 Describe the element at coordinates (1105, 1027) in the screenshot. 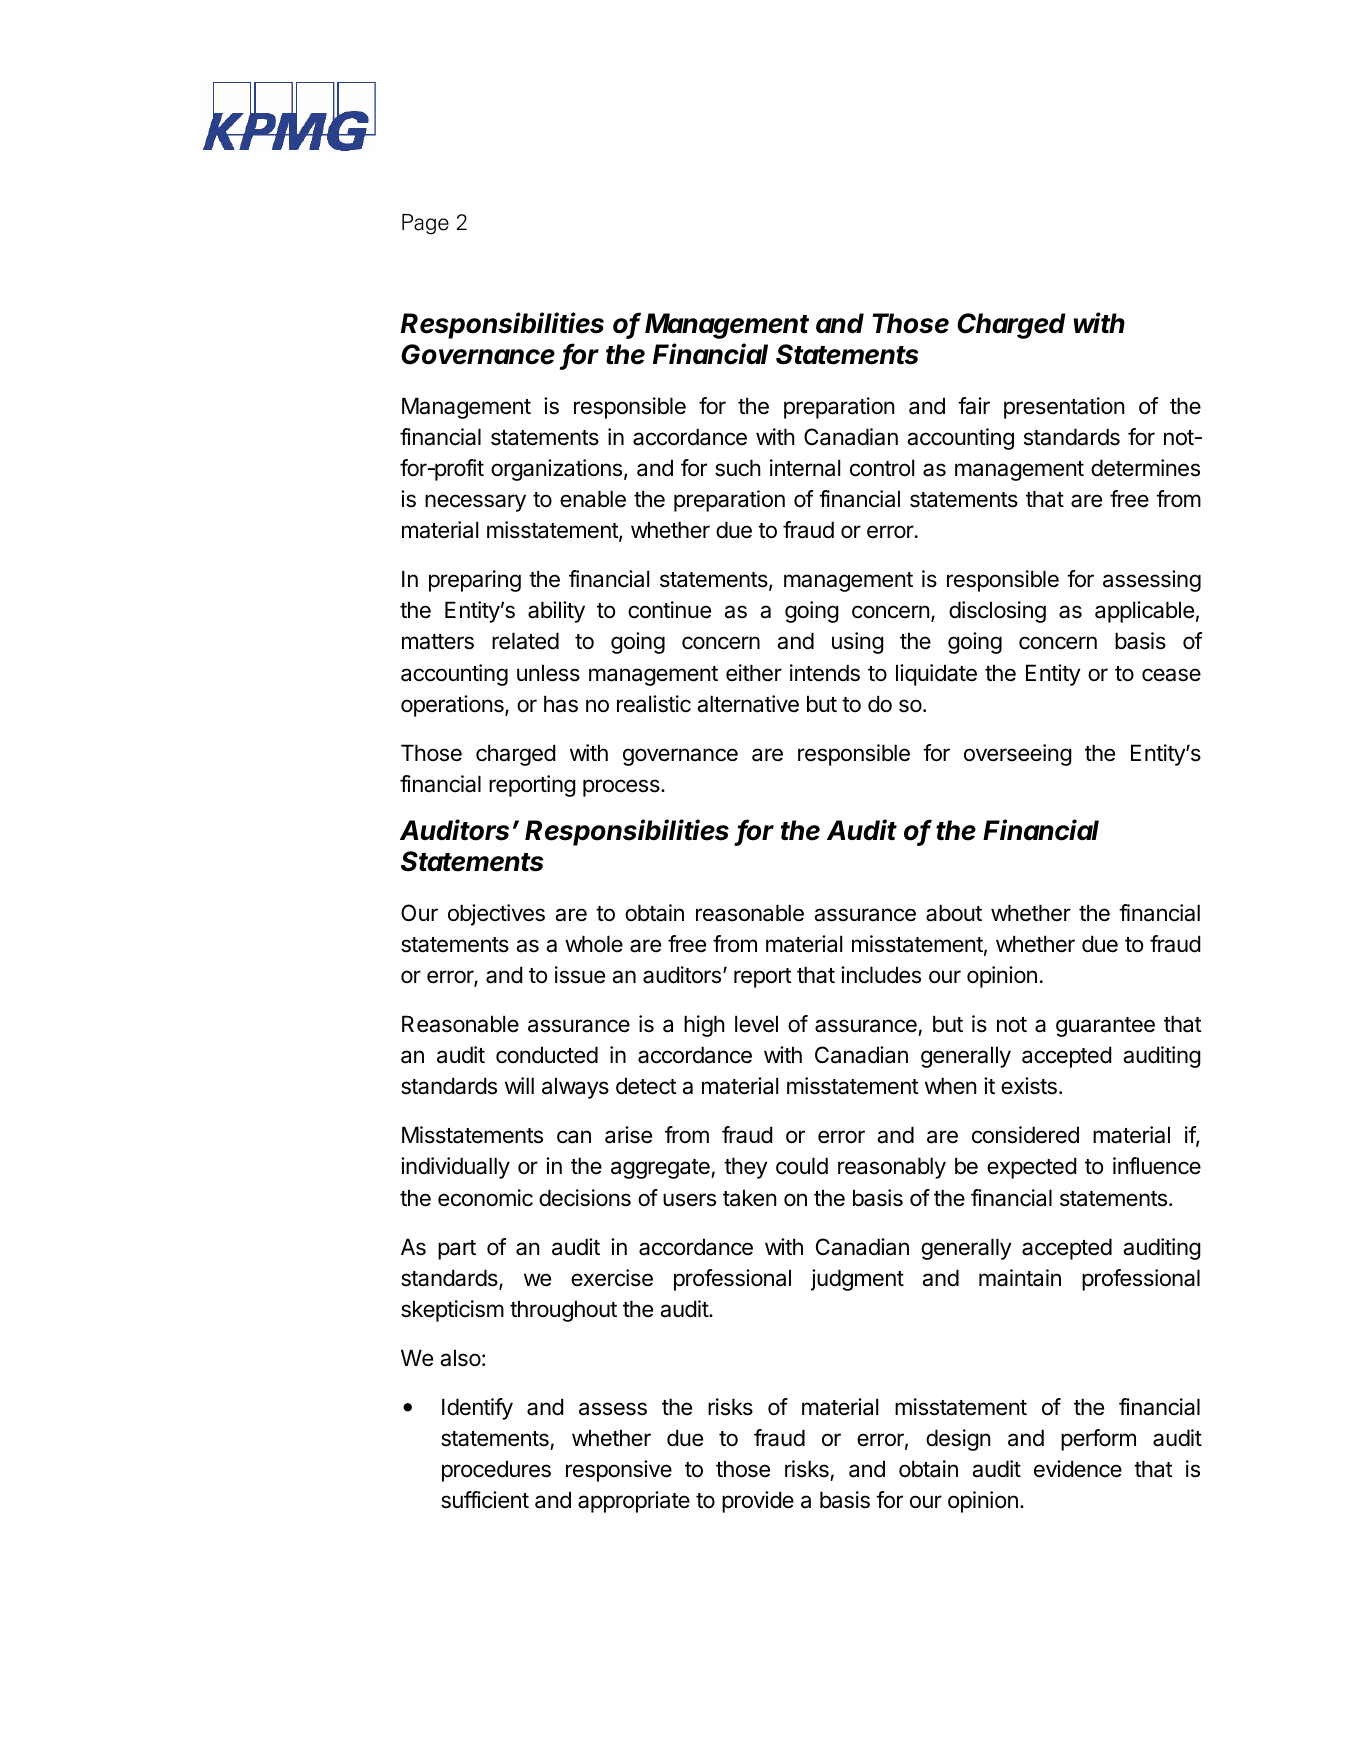

I see `guarantee` at that location.
